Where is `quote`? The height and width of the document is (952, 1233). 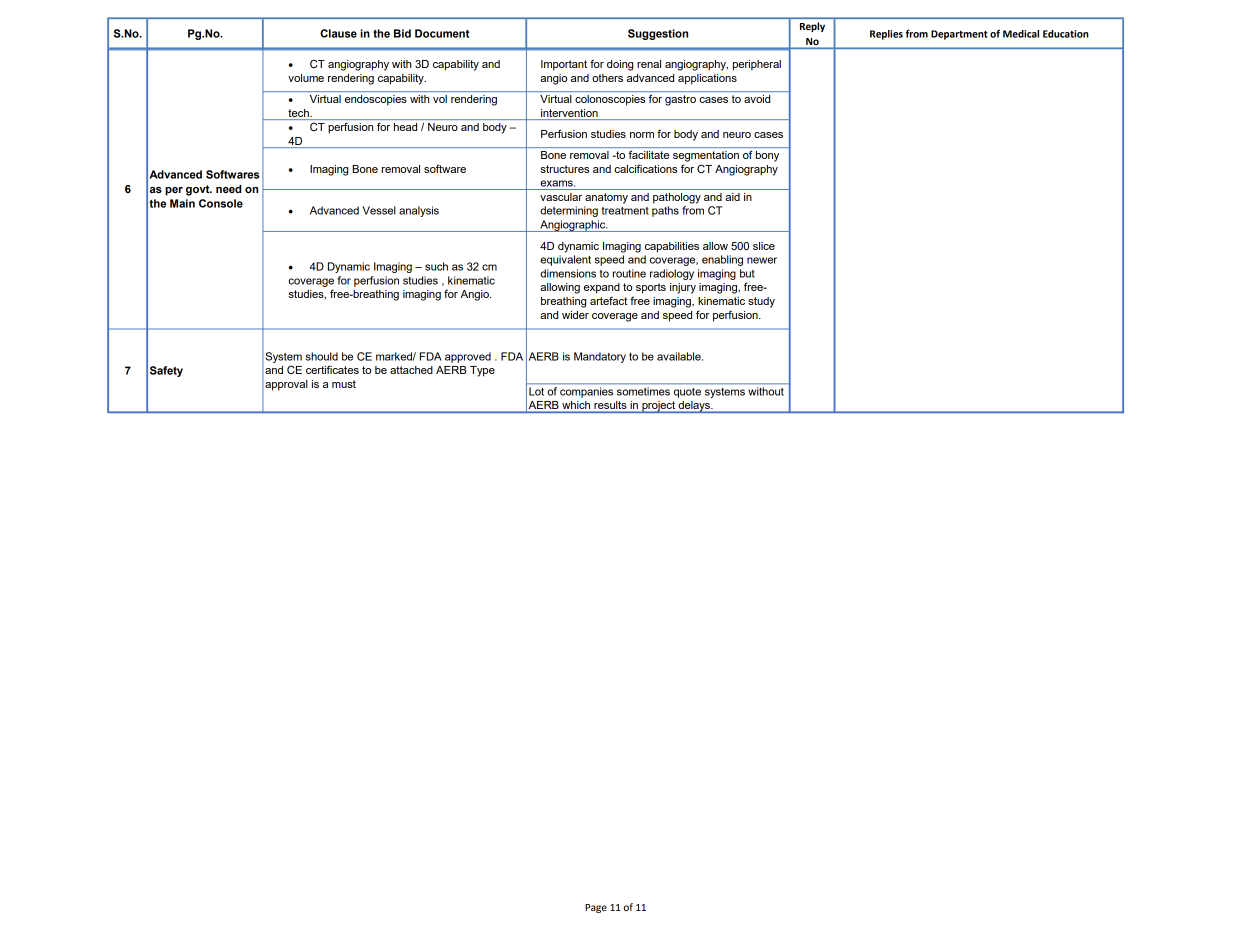 quote is located at coordinates (687, 393).
